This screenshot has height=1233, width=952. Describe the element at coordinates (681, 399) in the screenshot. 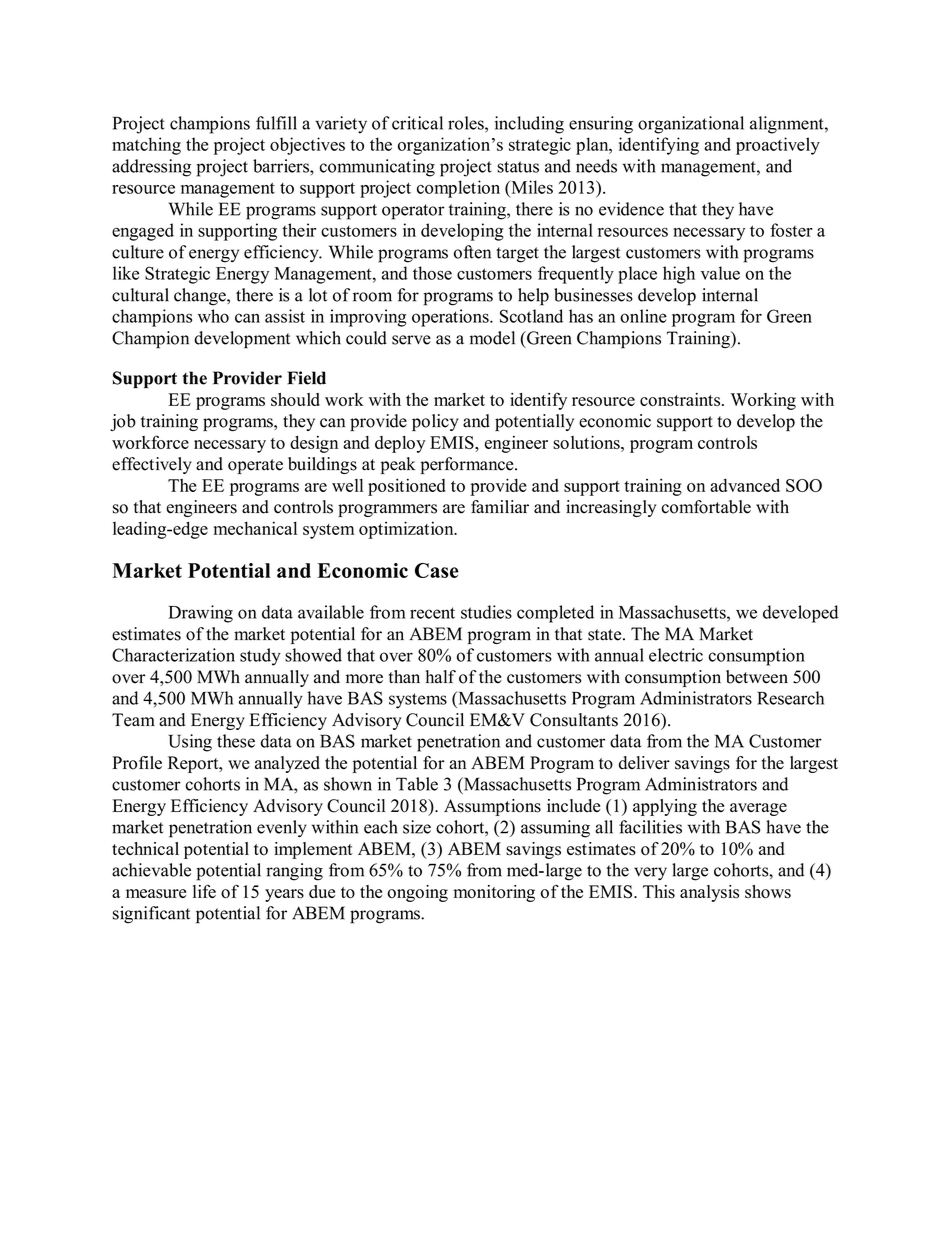

I see `constraints` at that location.
